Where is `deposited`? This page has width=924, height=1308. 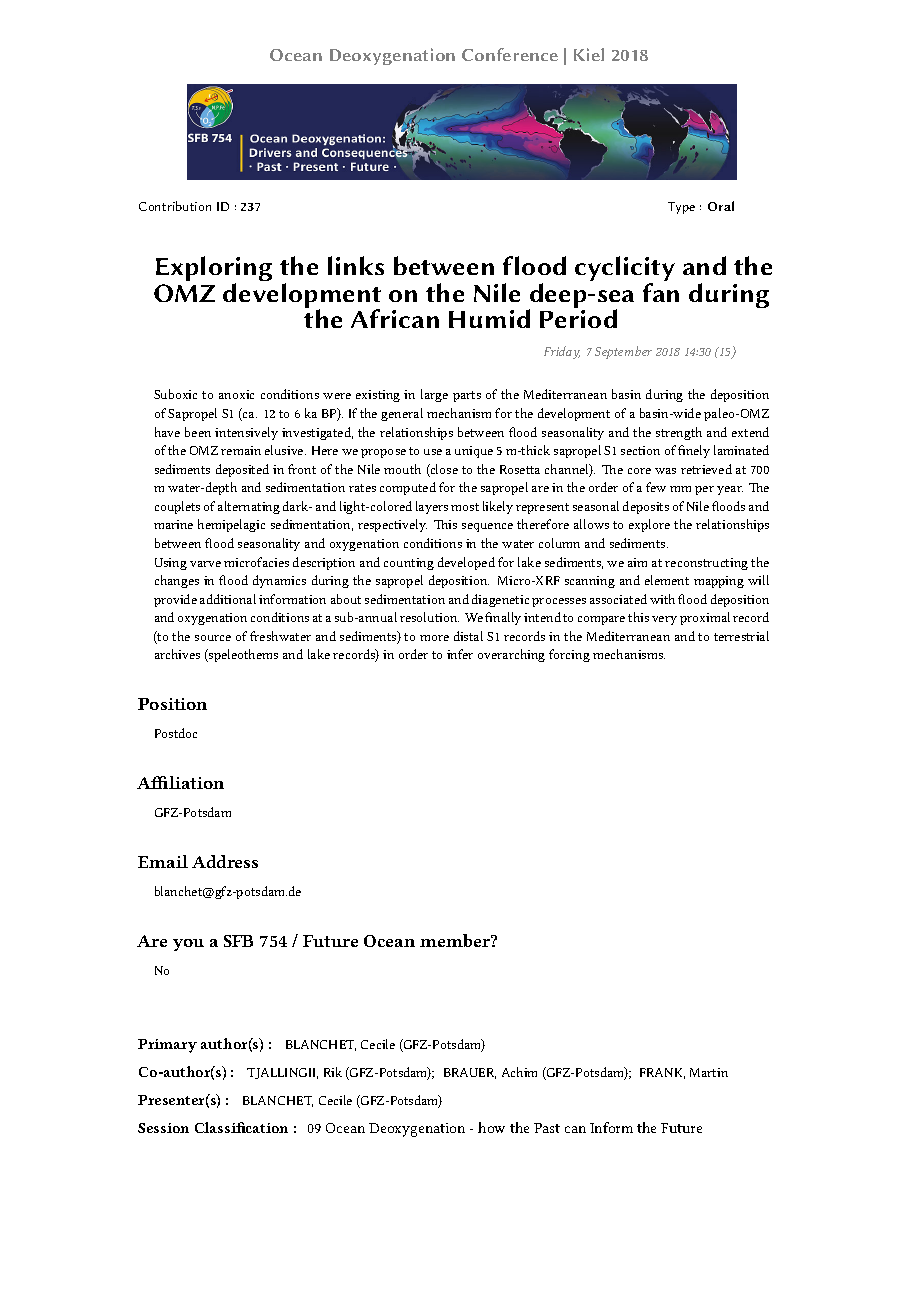 deposited is located at coordinates (242, 470).
